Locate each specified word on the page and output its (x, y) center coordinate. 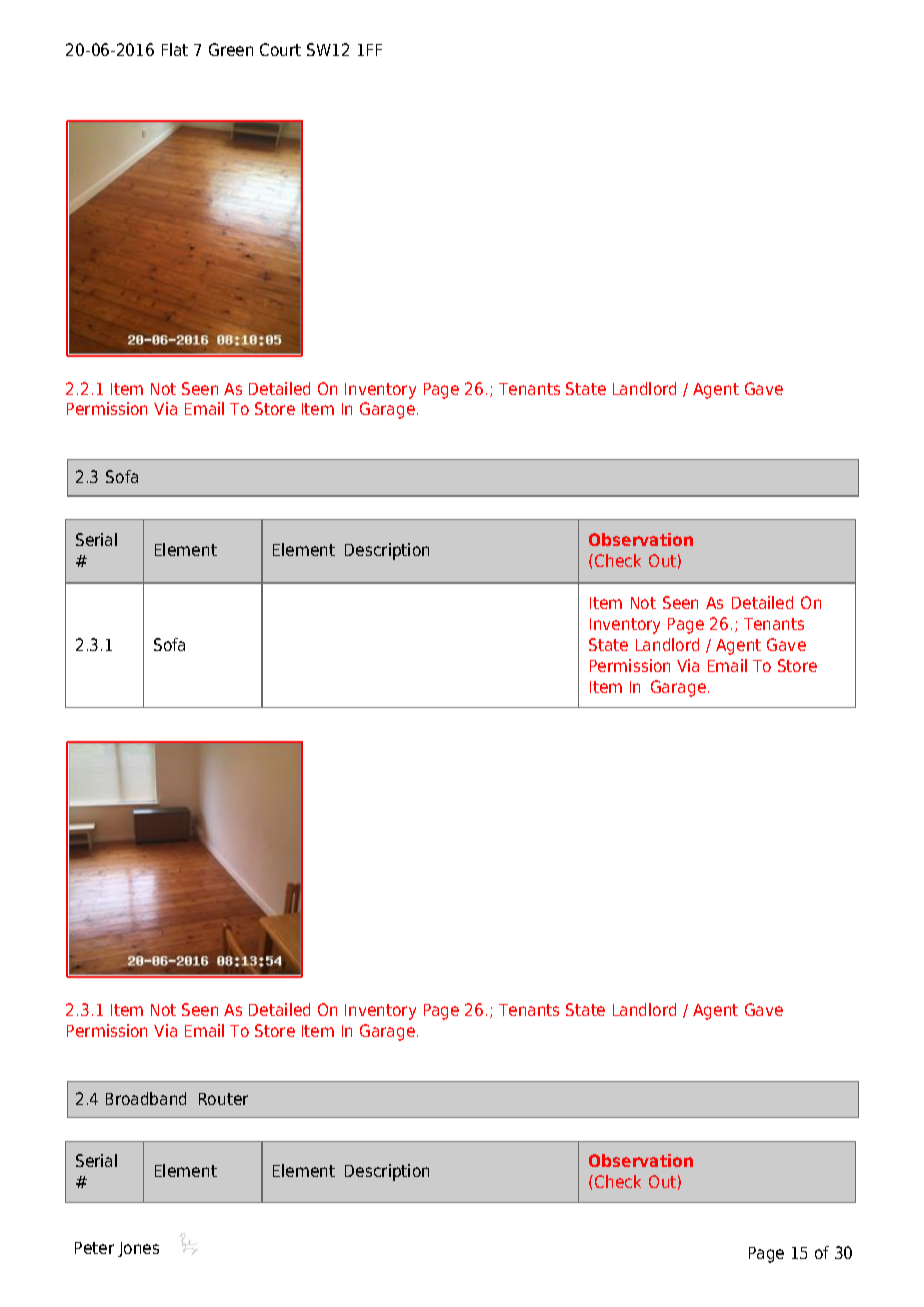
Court (280, 49)
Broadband (146, 1098)
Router (223, 1099)
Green (231, 49)
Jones (138, 1249)
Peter (94, 1248)
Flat (175, 49)
